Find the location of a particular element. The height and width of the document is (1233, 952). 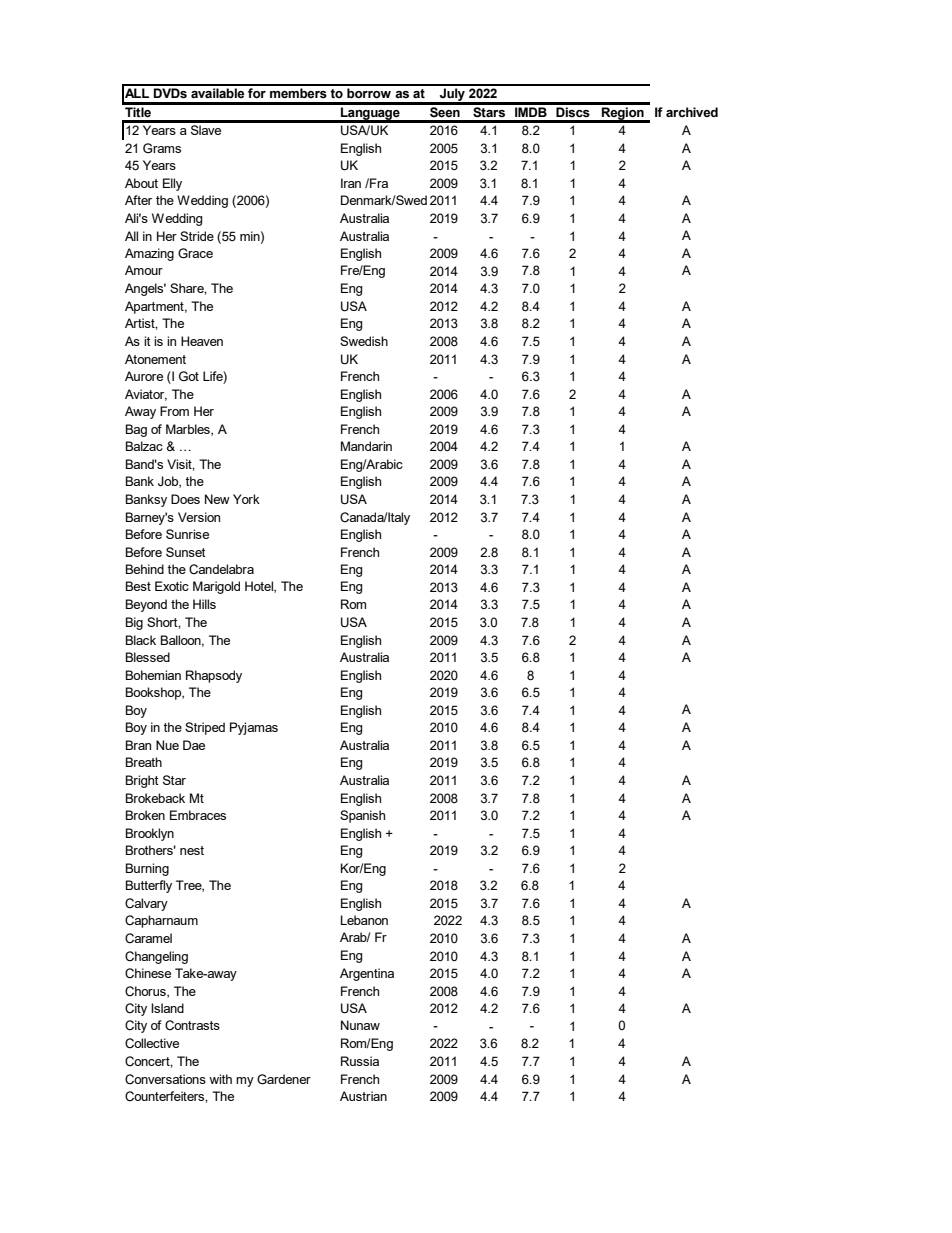

Dae is located at coordinates (194, 745).
